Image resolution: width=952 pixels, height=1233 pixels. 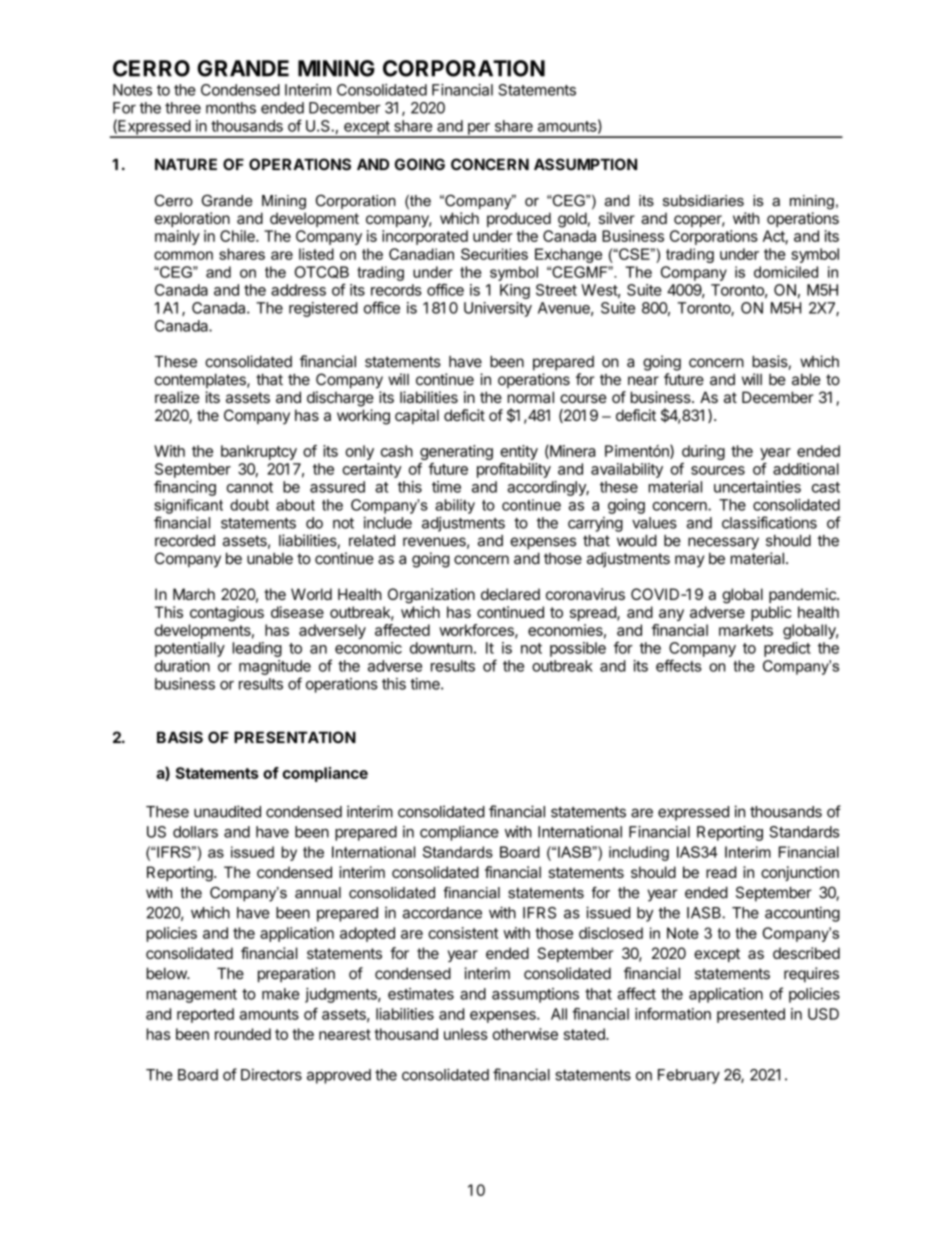 What do you see at coordinates (751, 1015) in the document?
I see `presented` at bounding box center [751, 1015].
